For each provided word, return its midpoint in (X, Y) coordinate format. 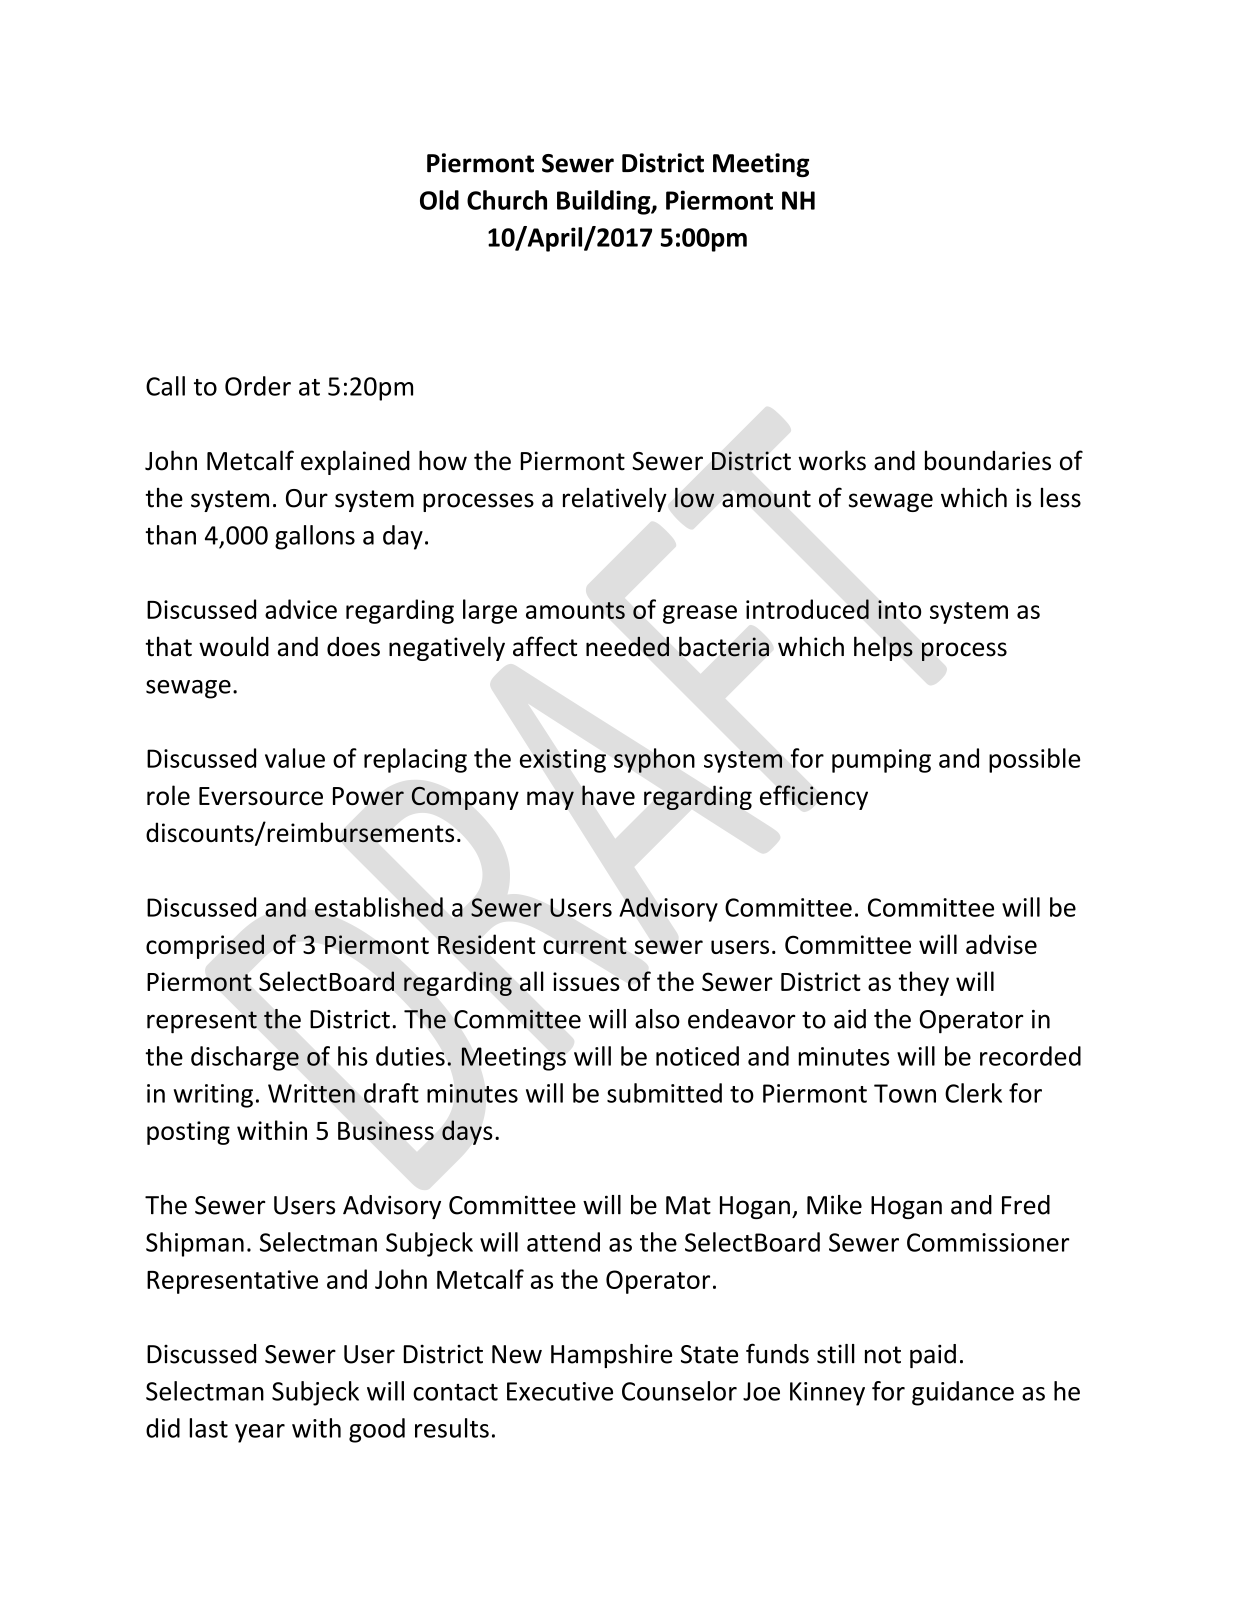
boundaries (988, 460)
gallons (315, 537)
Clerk (973, 1093)
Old (439, 200)
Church (507, 200)
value (295, 758)
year (260, 1433)
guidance (963, 1393)
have (608, 795)
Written (311, 1093)
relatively (615, 499)
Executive (560, 1391)
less (1061, 498)
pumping (881, 761)
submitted (664, 1093)
